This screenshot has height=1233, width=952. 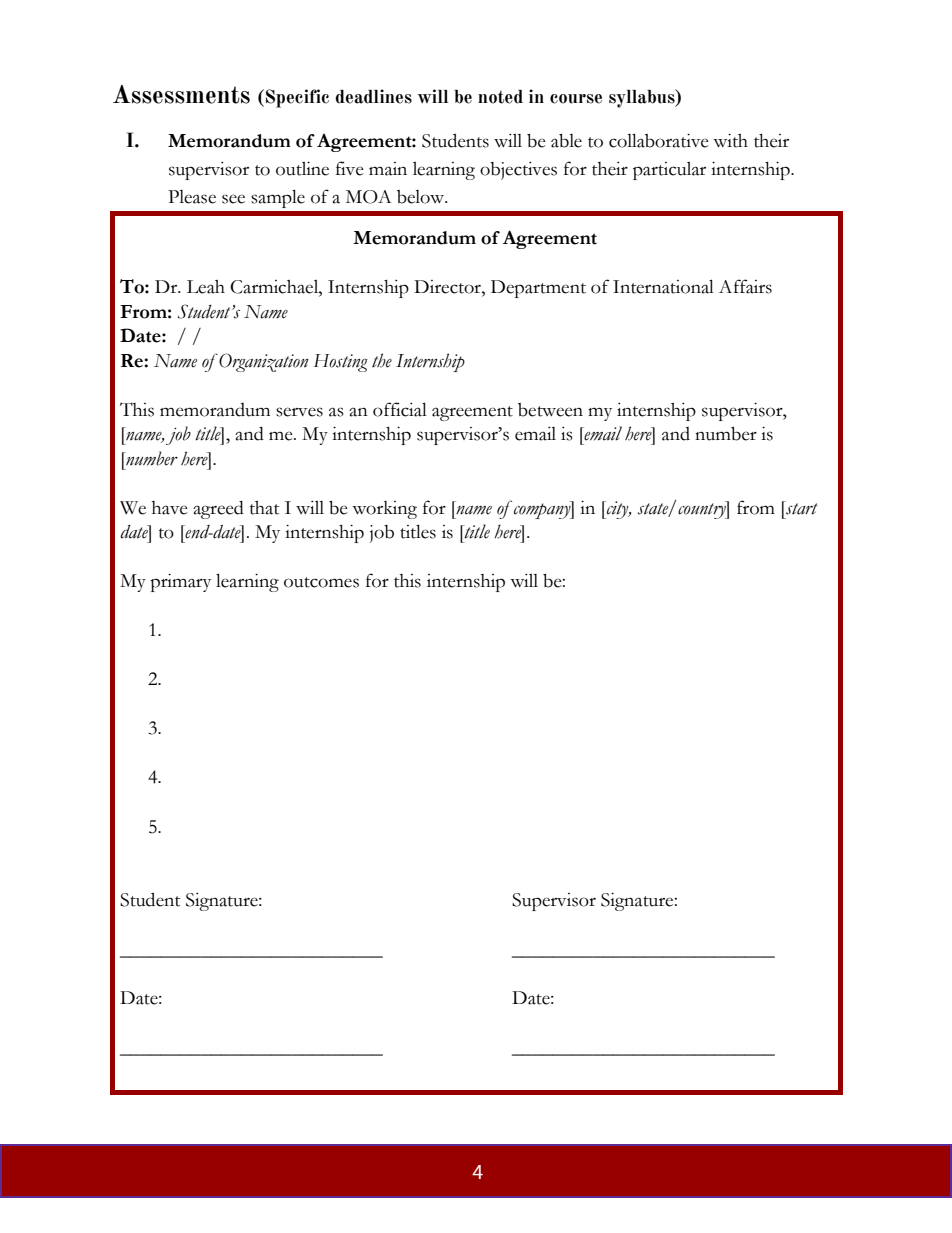 What do you see at coordinates (180, 582) in the screenshot?
I see `primary` at bounding box center [180, 582].
